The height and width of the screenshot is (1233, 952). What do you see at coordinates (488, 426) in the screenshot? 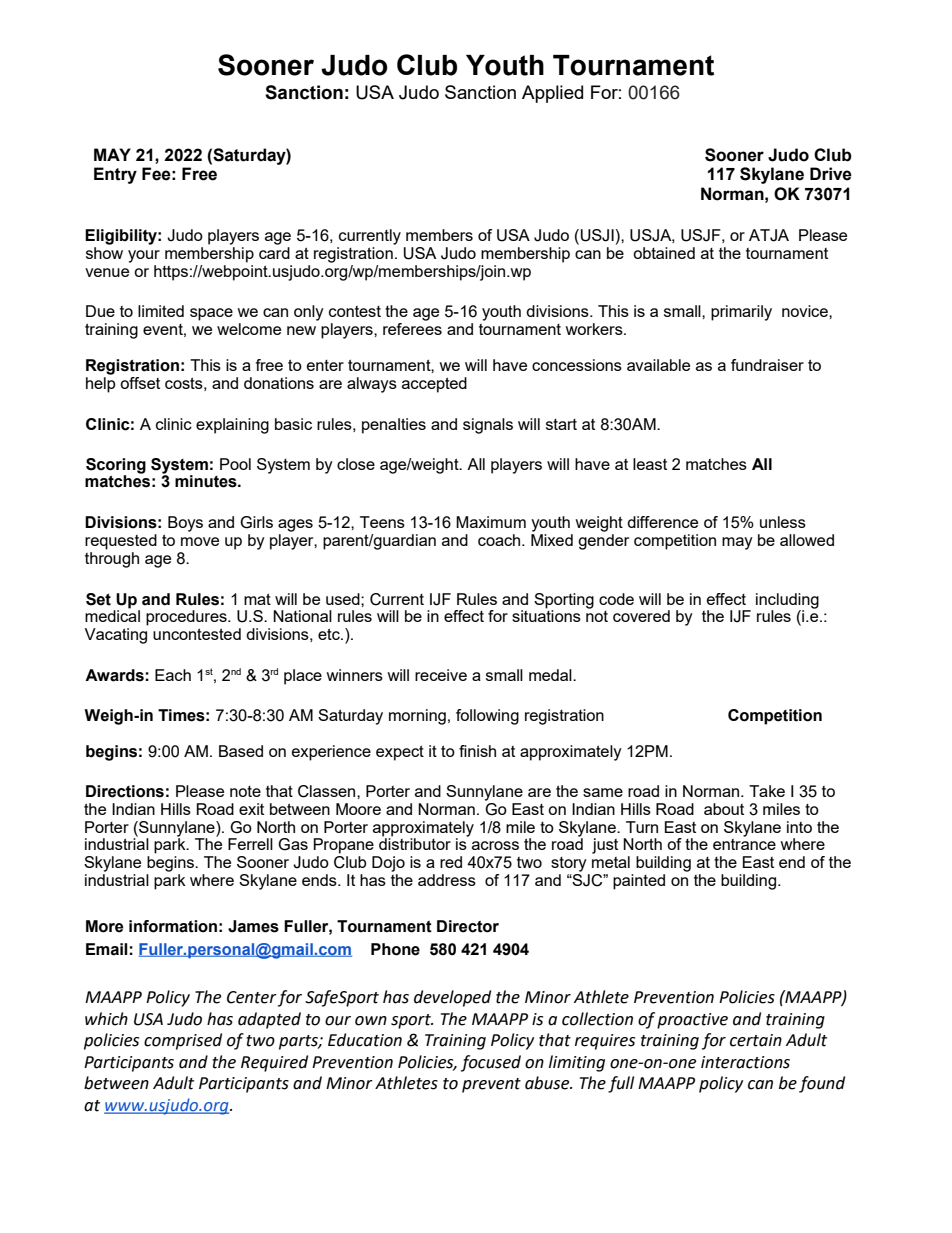
I see `signals` at bounding box center [488, 426].
